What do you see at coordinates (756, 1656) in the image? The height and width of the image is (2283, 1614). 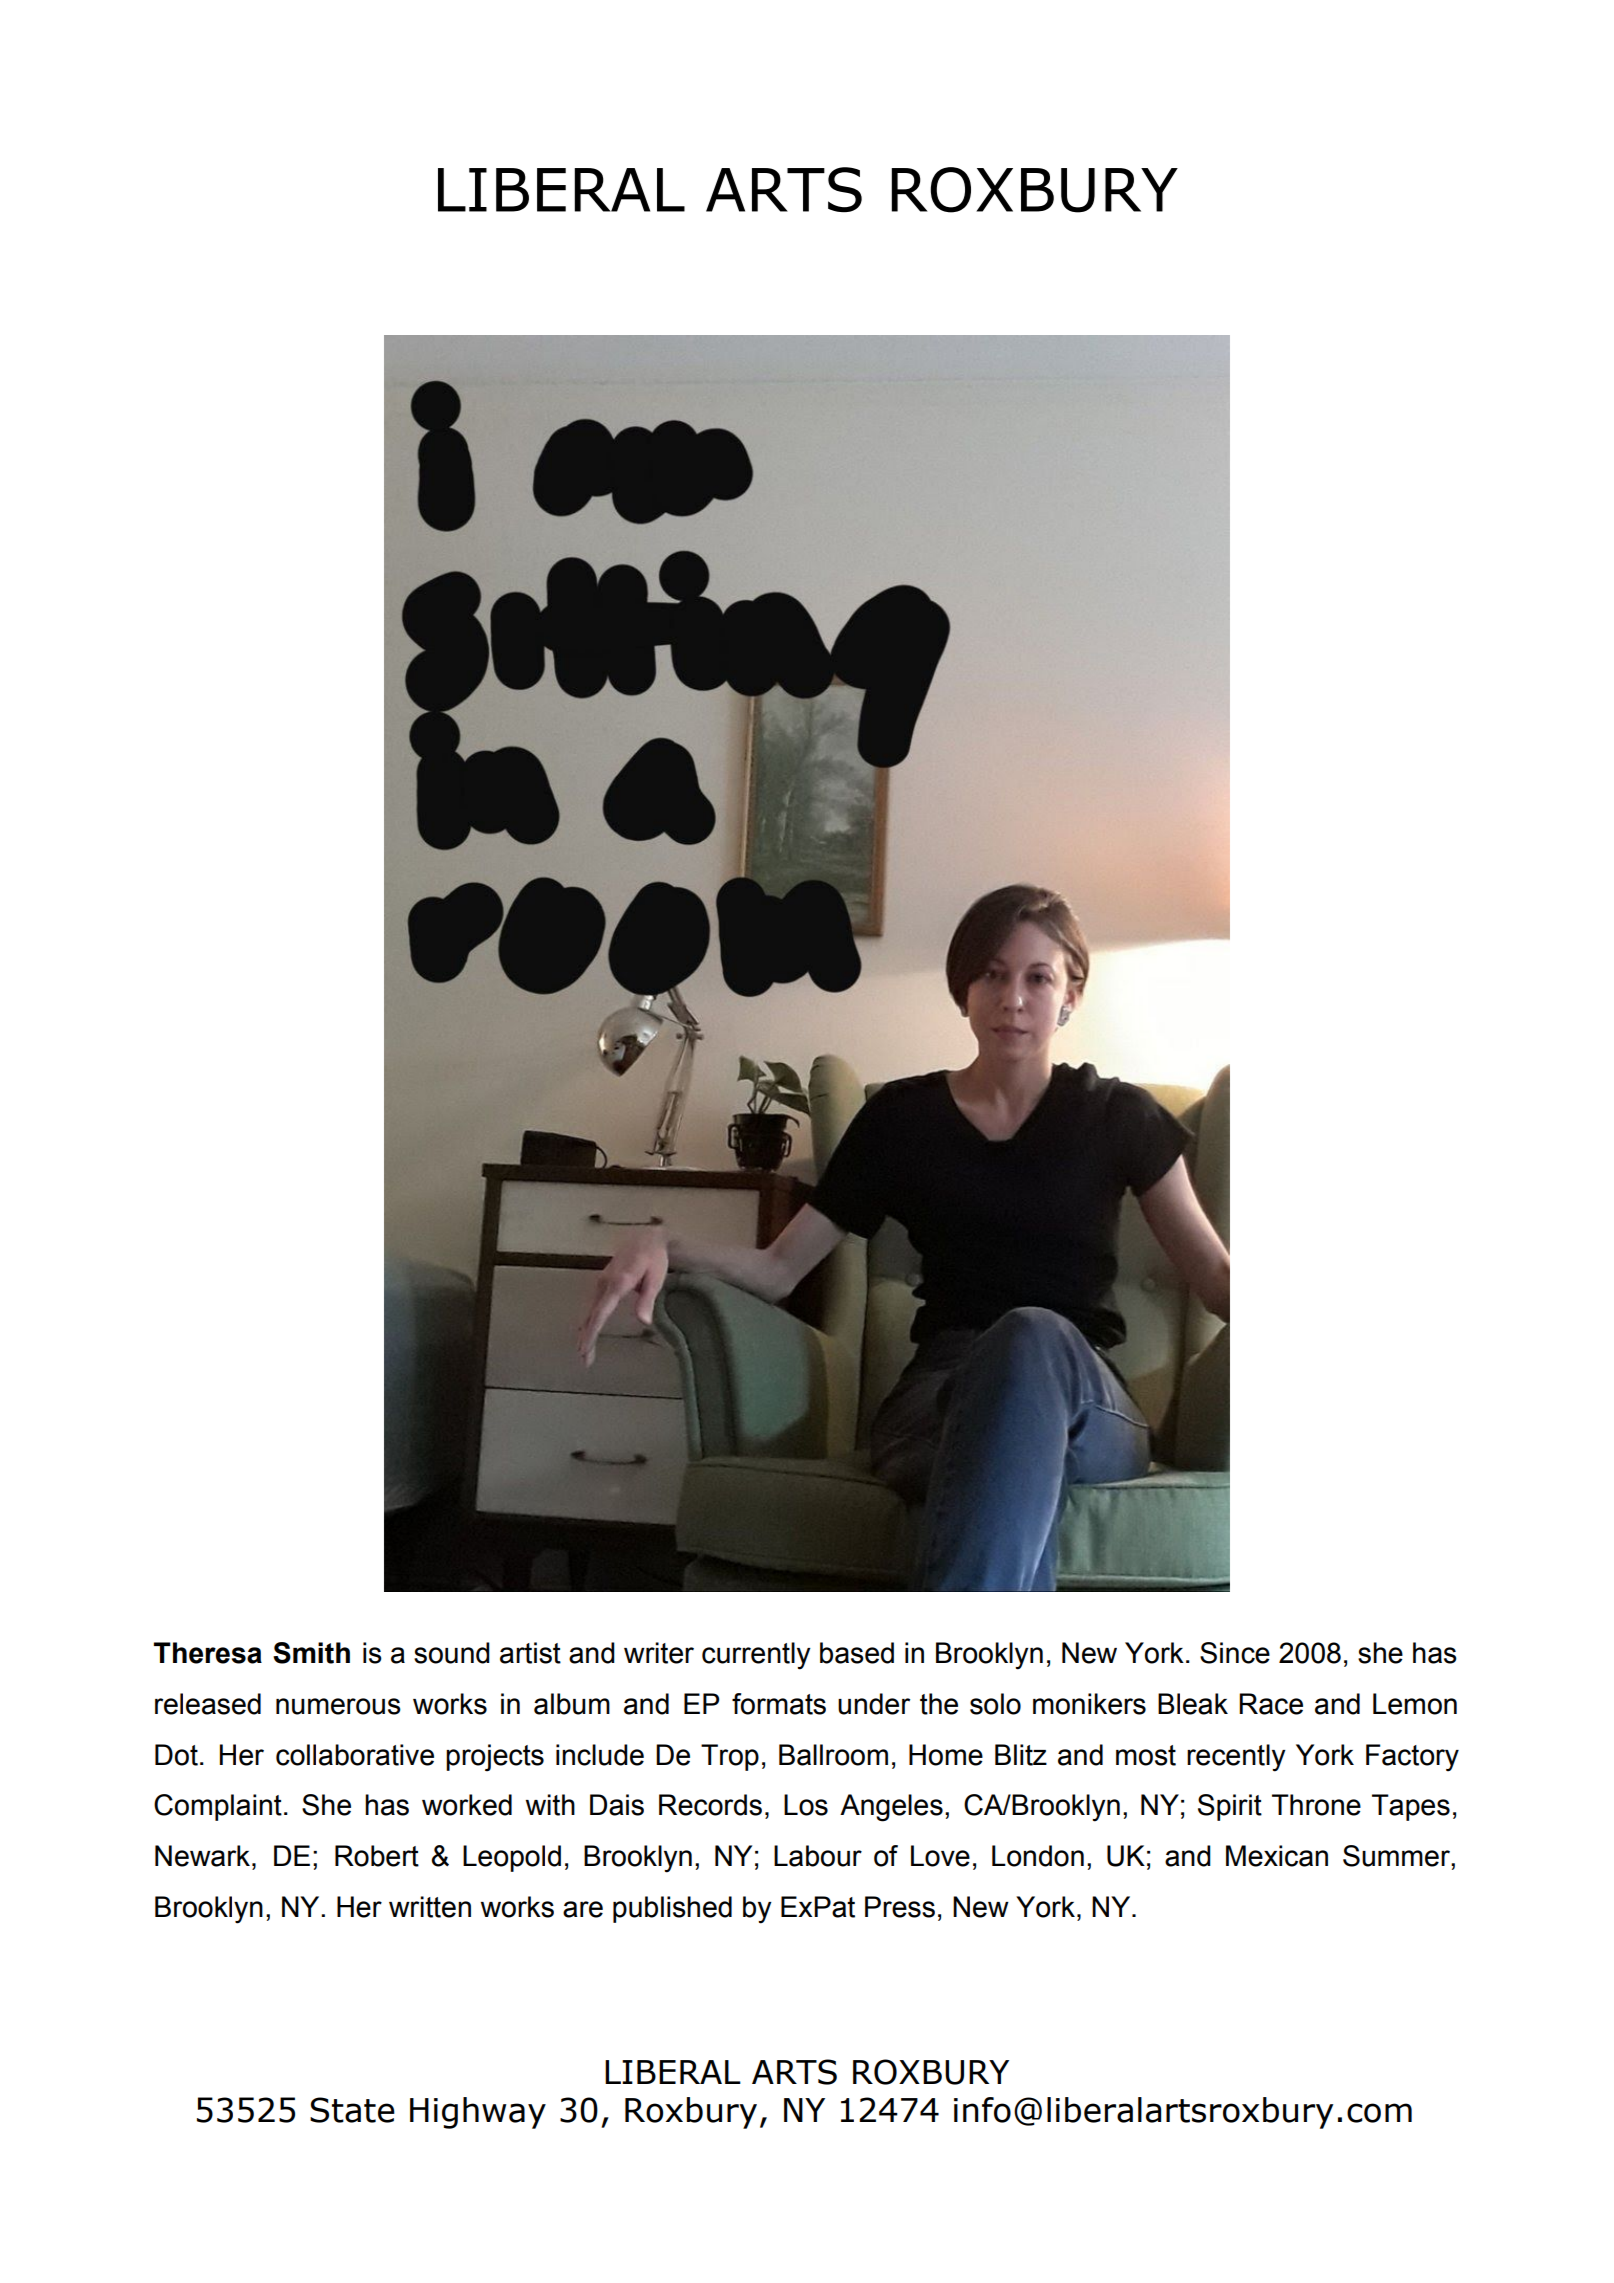 I see `currently` at bounding box center [756, 1656].
